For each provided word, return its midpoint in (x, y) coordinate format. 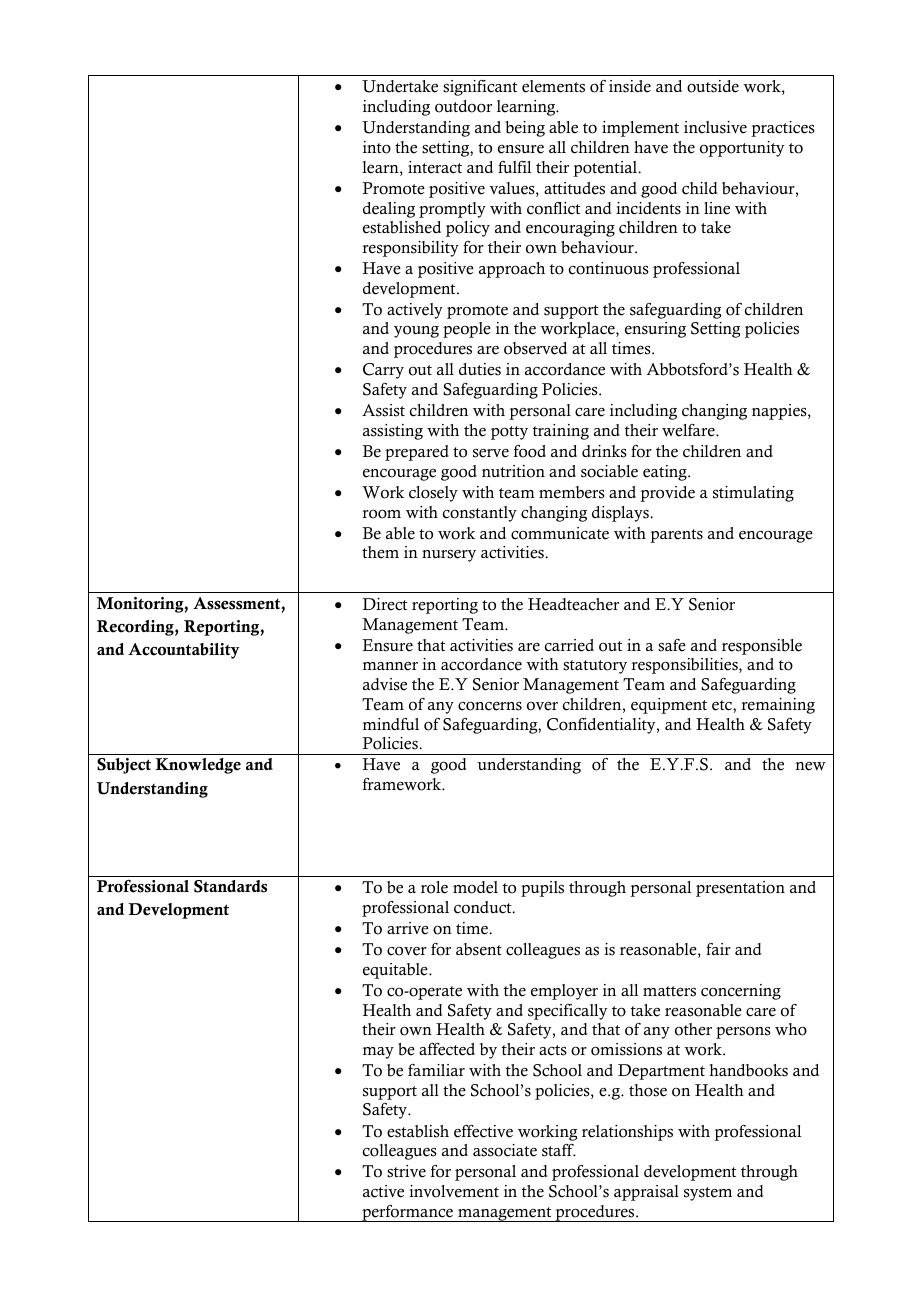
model (475, 887)
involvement (454, 1191)
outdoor (463, 106)
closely (433, 494)
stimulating (753, 494)
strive (406, 1171)
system (708, 1194)
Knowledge (198, 766)
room (381, 514)
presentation (740, 889)
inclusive (715, 127)
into (377, 147)
